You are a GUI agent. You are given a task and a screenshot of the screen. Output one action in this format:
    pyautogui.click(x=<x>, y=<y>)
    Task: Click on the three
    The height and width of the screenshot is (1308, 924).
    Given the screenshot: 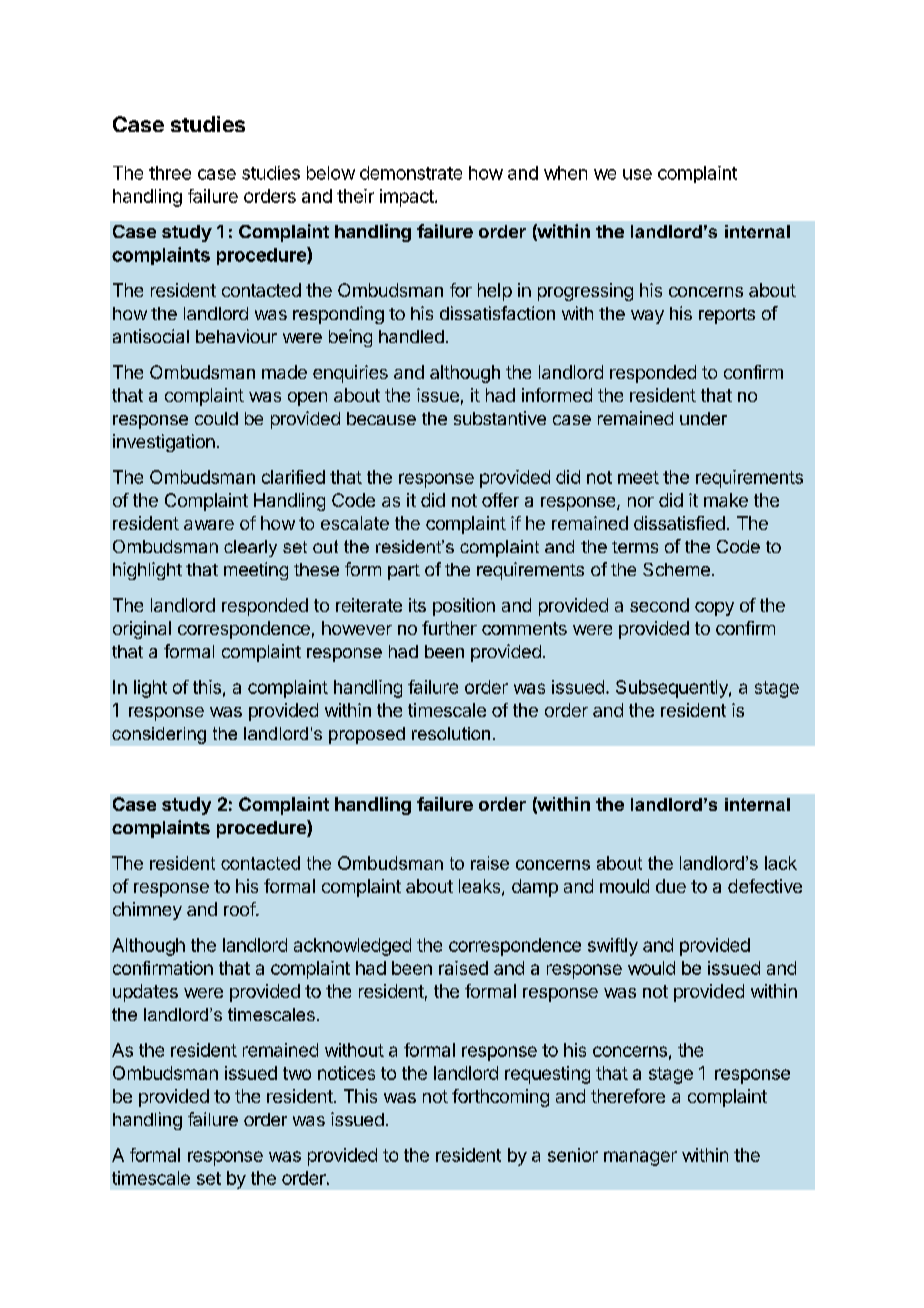 What is the action you would take?
    pyautogui.click(x=170, y=173)
